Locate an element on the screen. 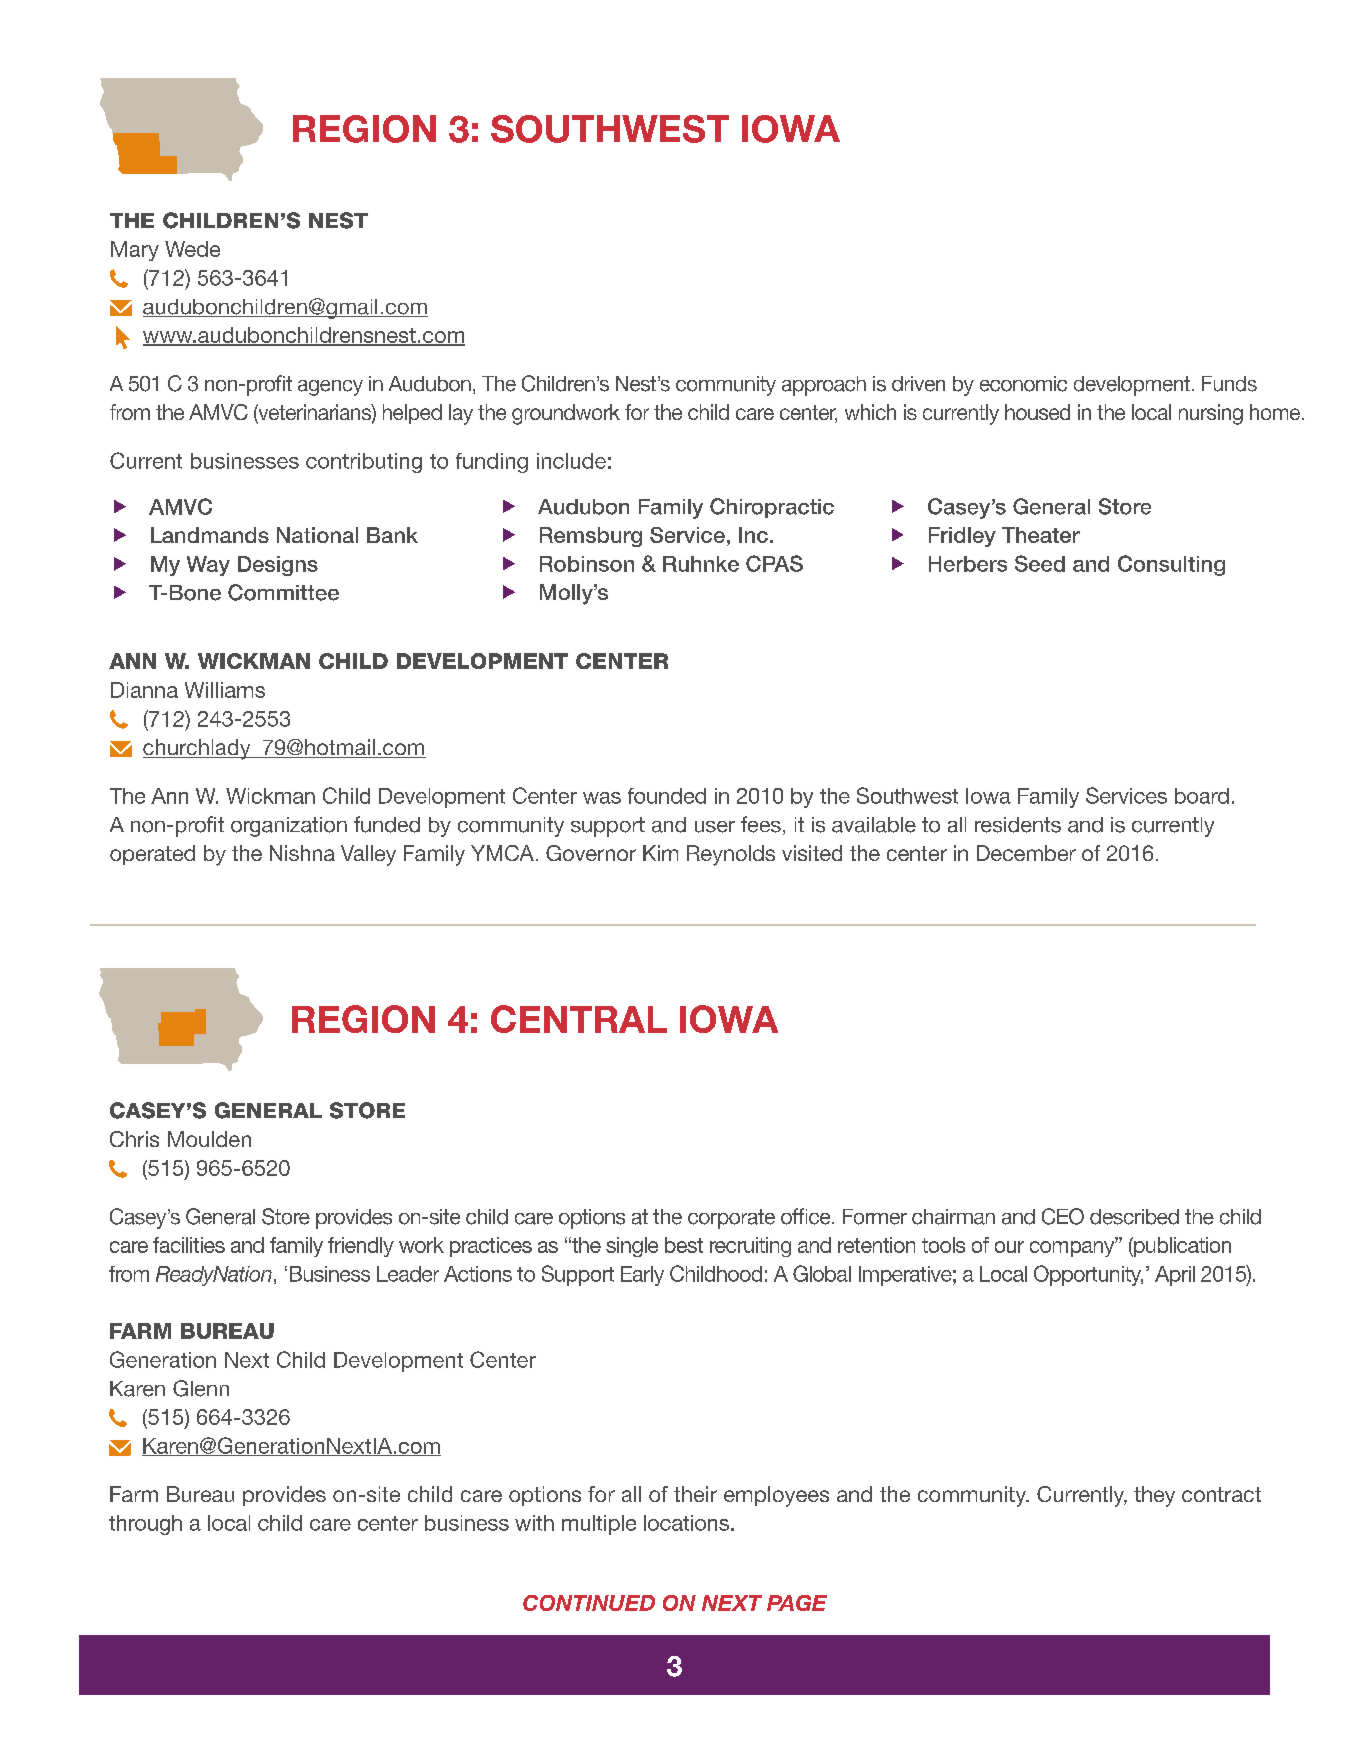 The image size is (1349, 1746). December is located at coordinates (1026, 853).
